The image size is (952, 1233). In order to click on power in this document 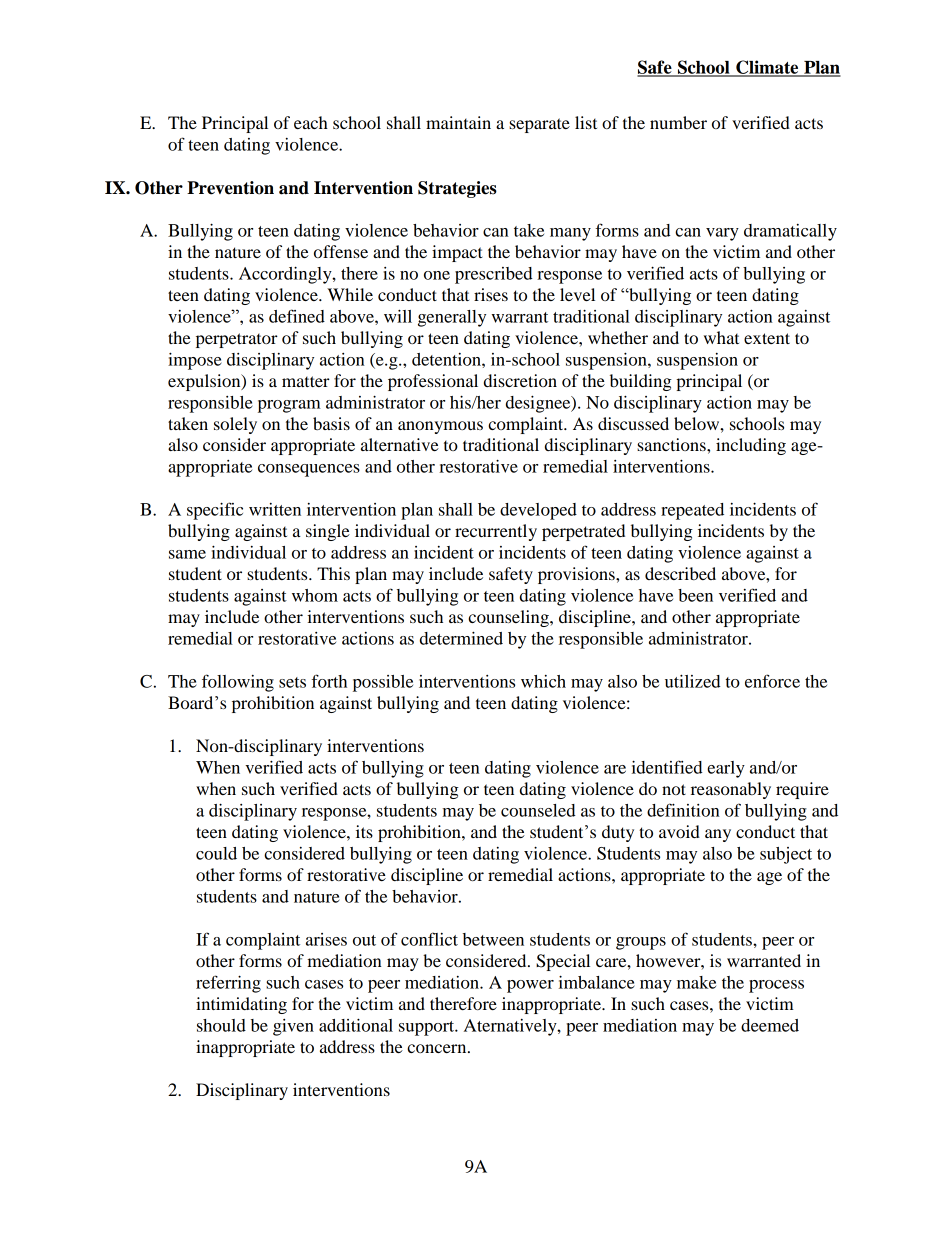, I will do `click(530, 986)`.
